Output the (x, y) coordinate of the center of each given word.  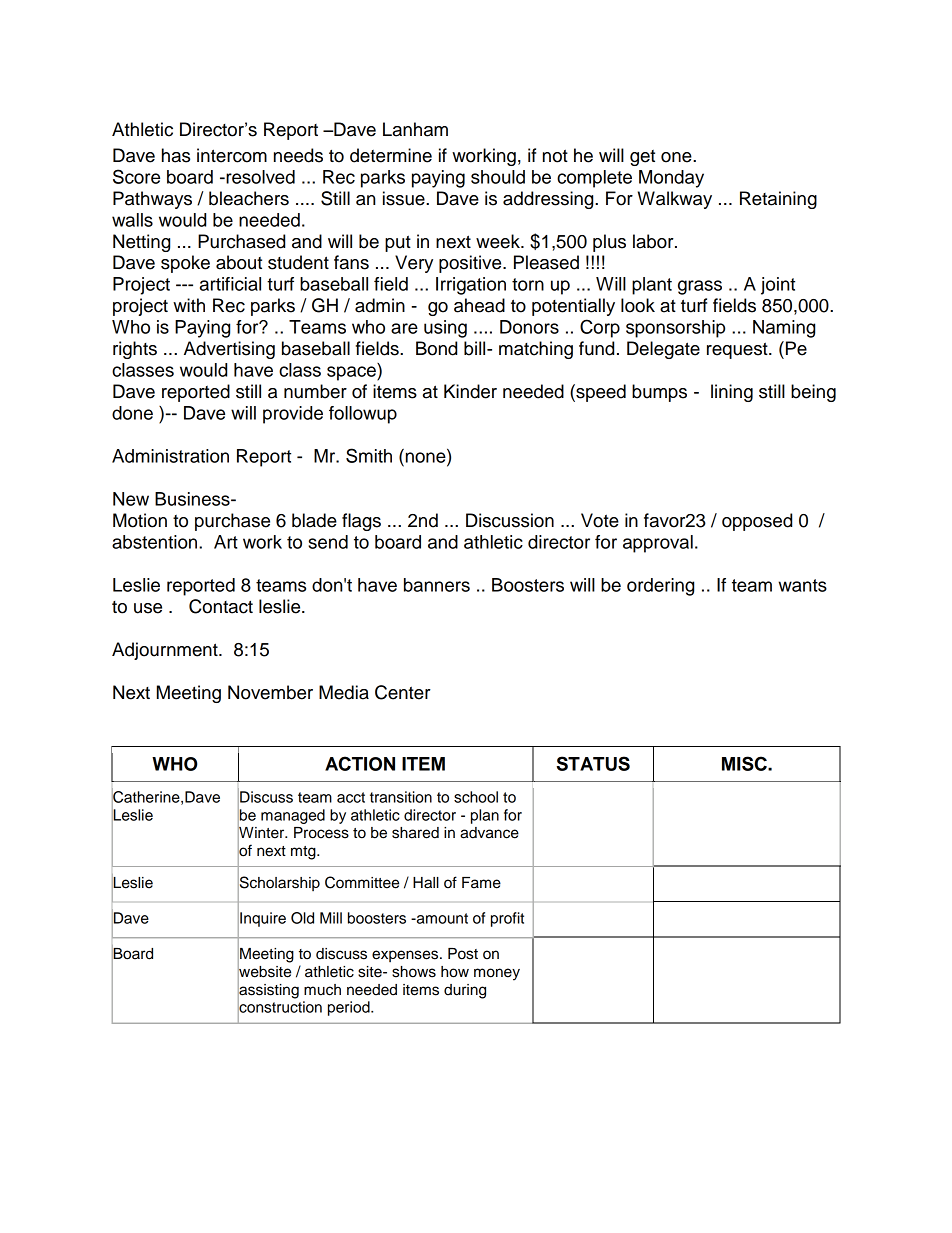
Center (403, 692)
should (498, 177)
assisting (268, 991)
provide (293, 415)
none (427, 457)
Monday (671, 179)
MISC (745, 763)
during (465, 991)
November (270, 692)
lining (732, 393)
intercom (232, 155)
